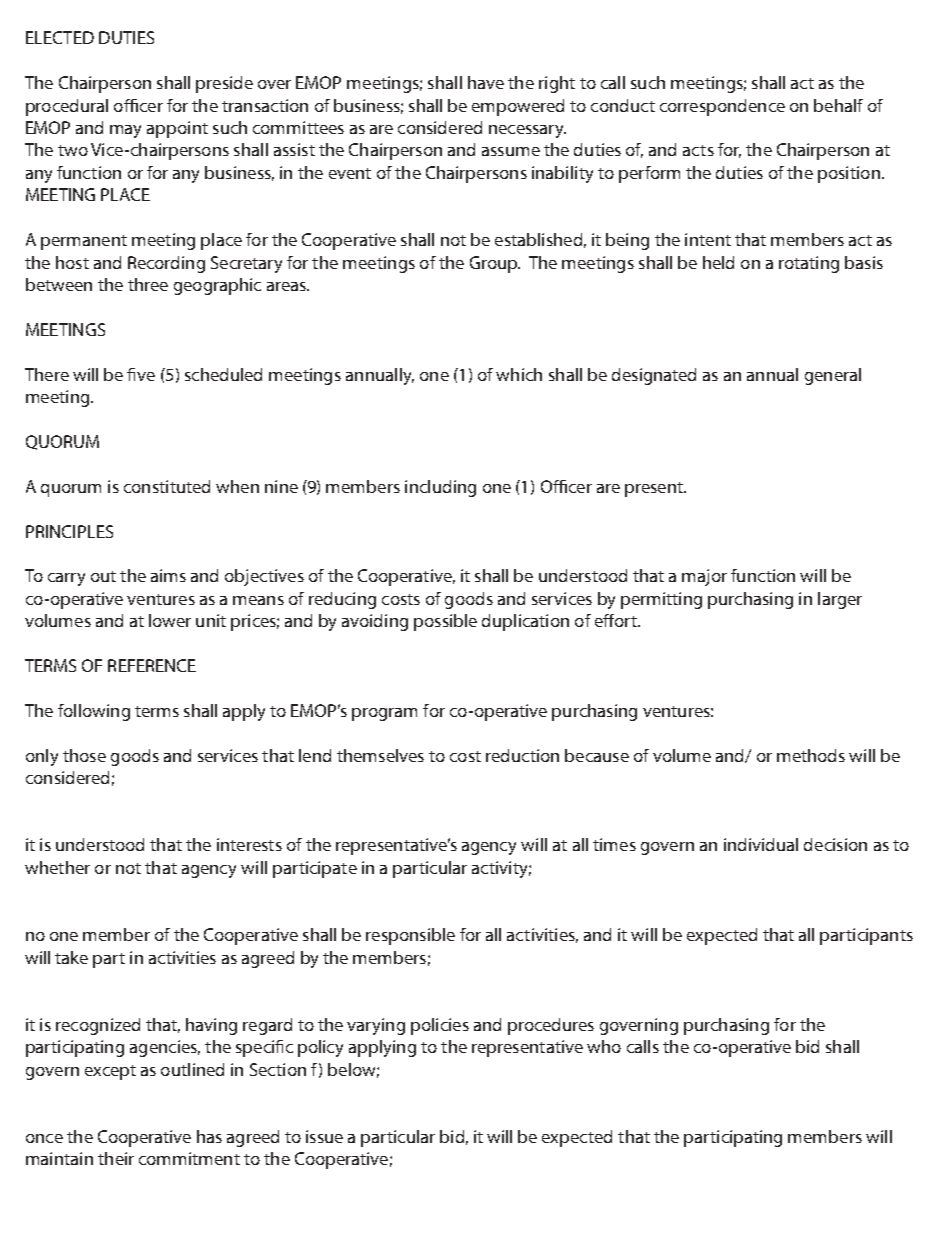 The height and width of the screenshot is (1233, 952). What do you see at coordinates (704, 577) in the screenshot?
I see `major` at bounding box center [704, 577].
